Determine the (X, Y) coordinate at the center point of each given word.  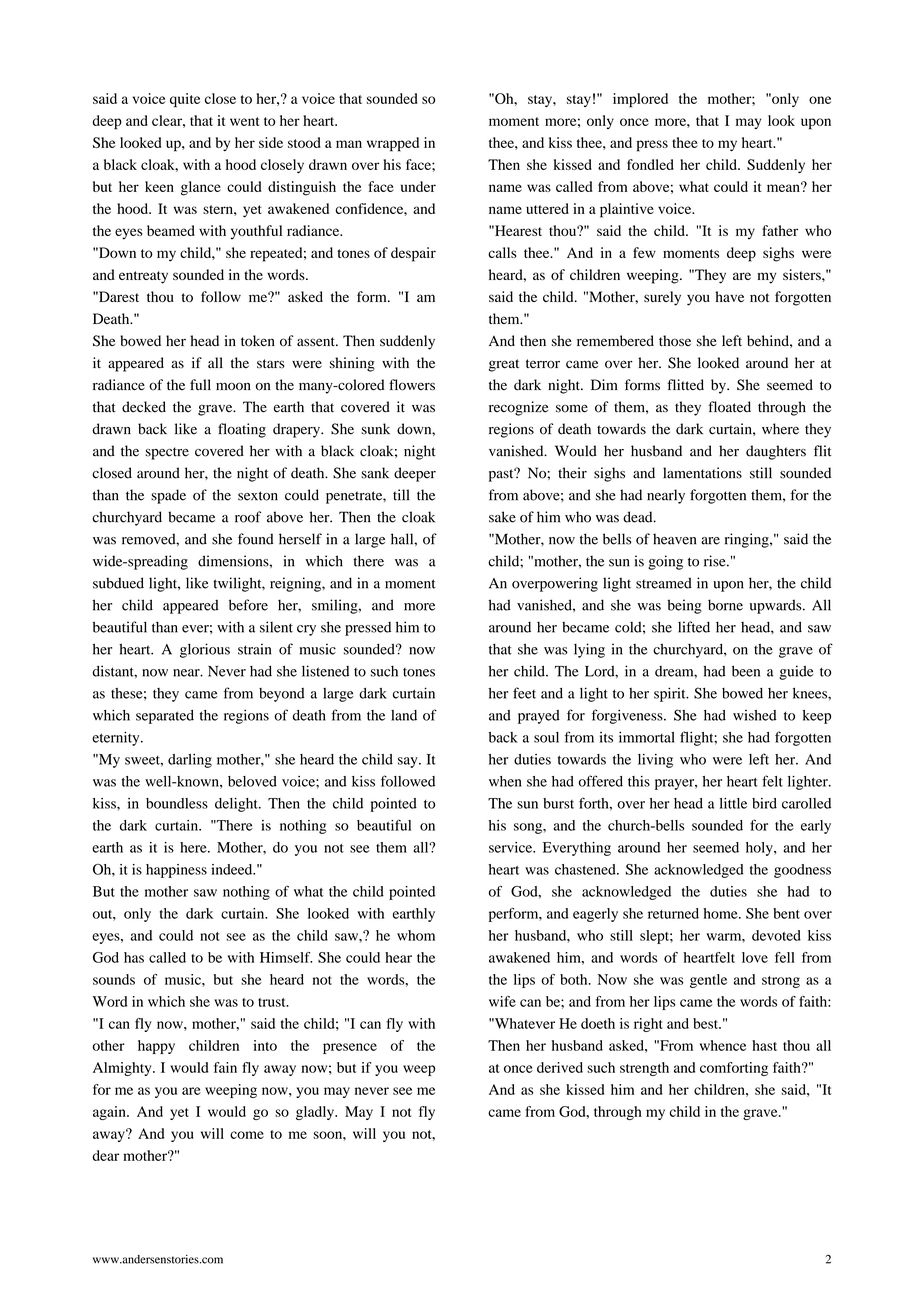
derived (560, 1067)
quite (185, 100)
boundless (177, 803)
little (733, 803)
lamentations (702, 473)
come (247, 1135)
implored (640, 100)
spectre (167, 453)
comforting (734, 1069)
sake (502, 517)
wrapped (393, 144)
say (409, 762)
